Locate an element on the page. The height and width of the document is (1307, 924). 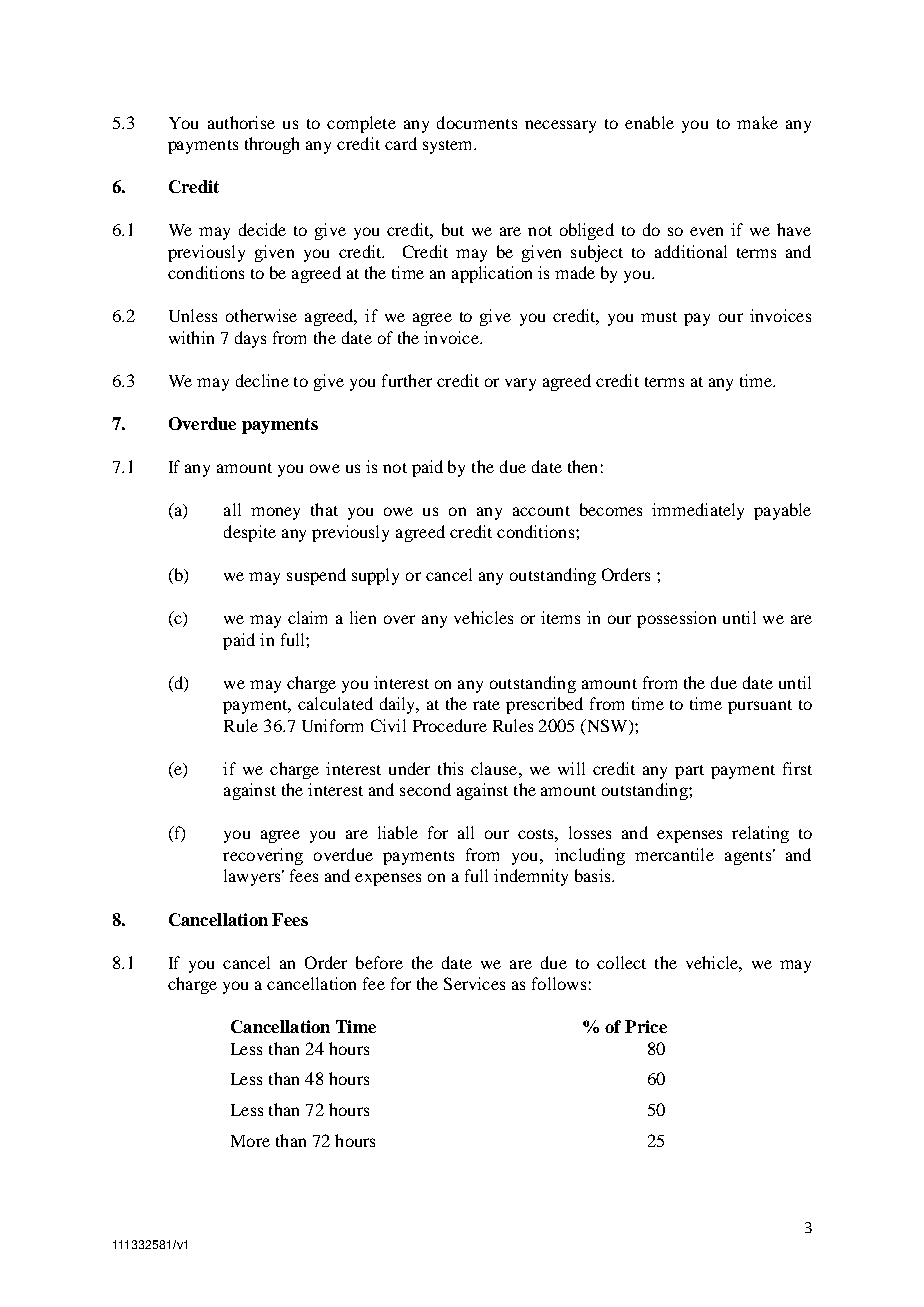
More is located at coordinates (250, 1141).
